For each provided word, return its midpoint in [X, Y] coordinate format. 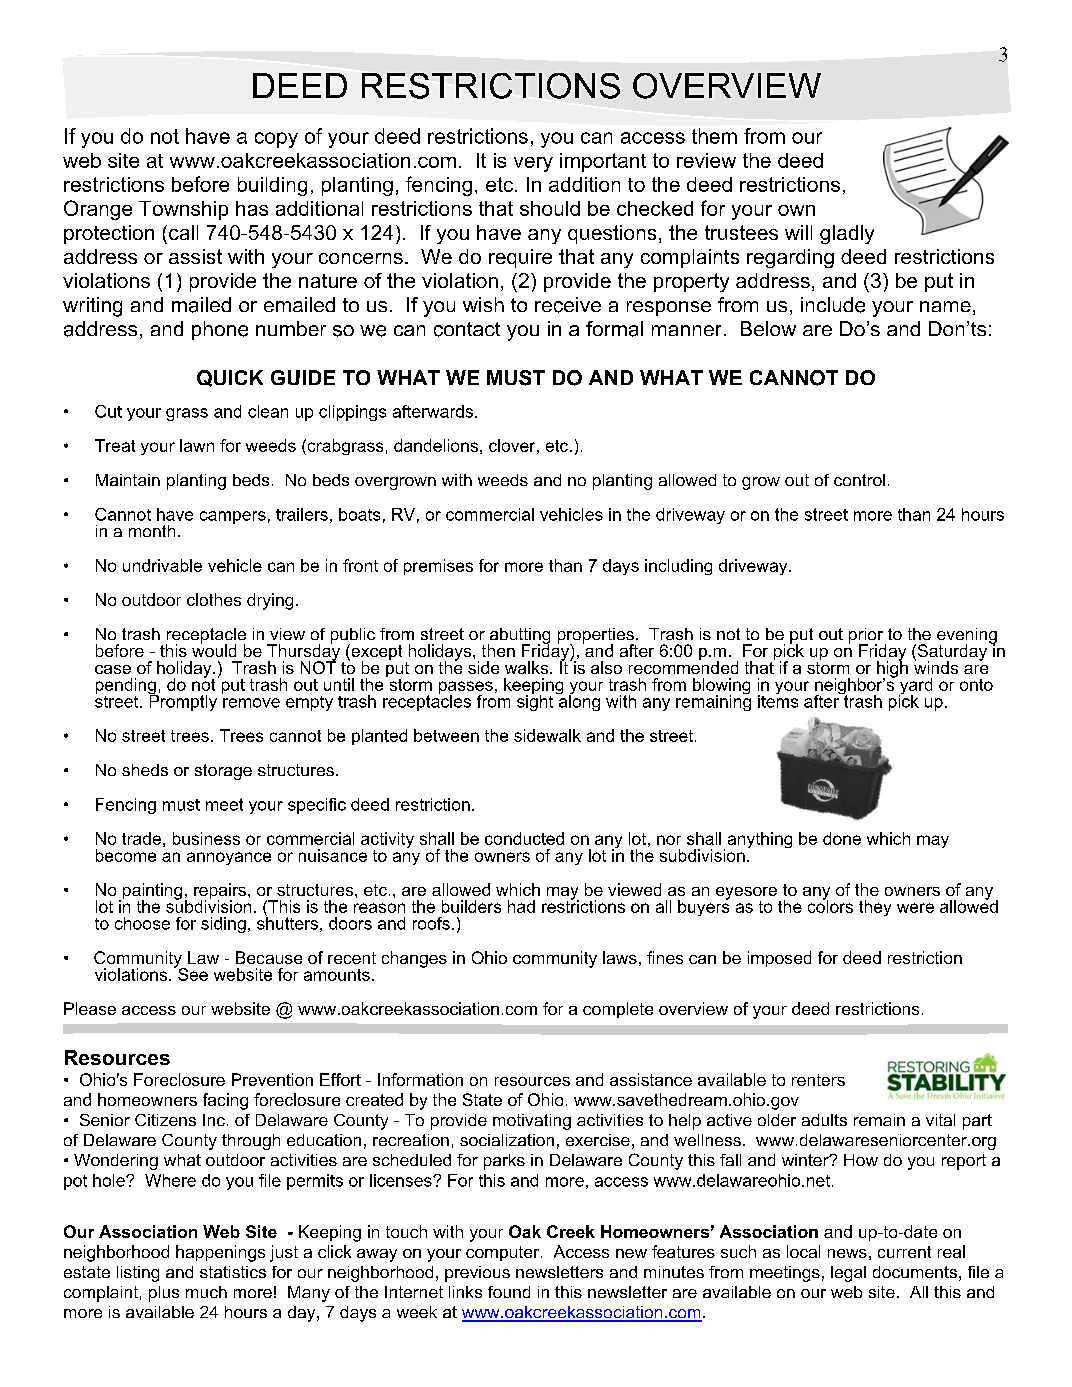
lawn [197, 445]
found [509, 1292]
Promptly [183, 702]
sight [535, 702]
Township [183, 210]
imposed [779, 959]
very [533, 164]
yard [915, 687]
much [206, 1292]
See [192, 973]
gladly [847, 234]
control [859, 480]
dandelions [436, 445]
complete [618, 1010]
